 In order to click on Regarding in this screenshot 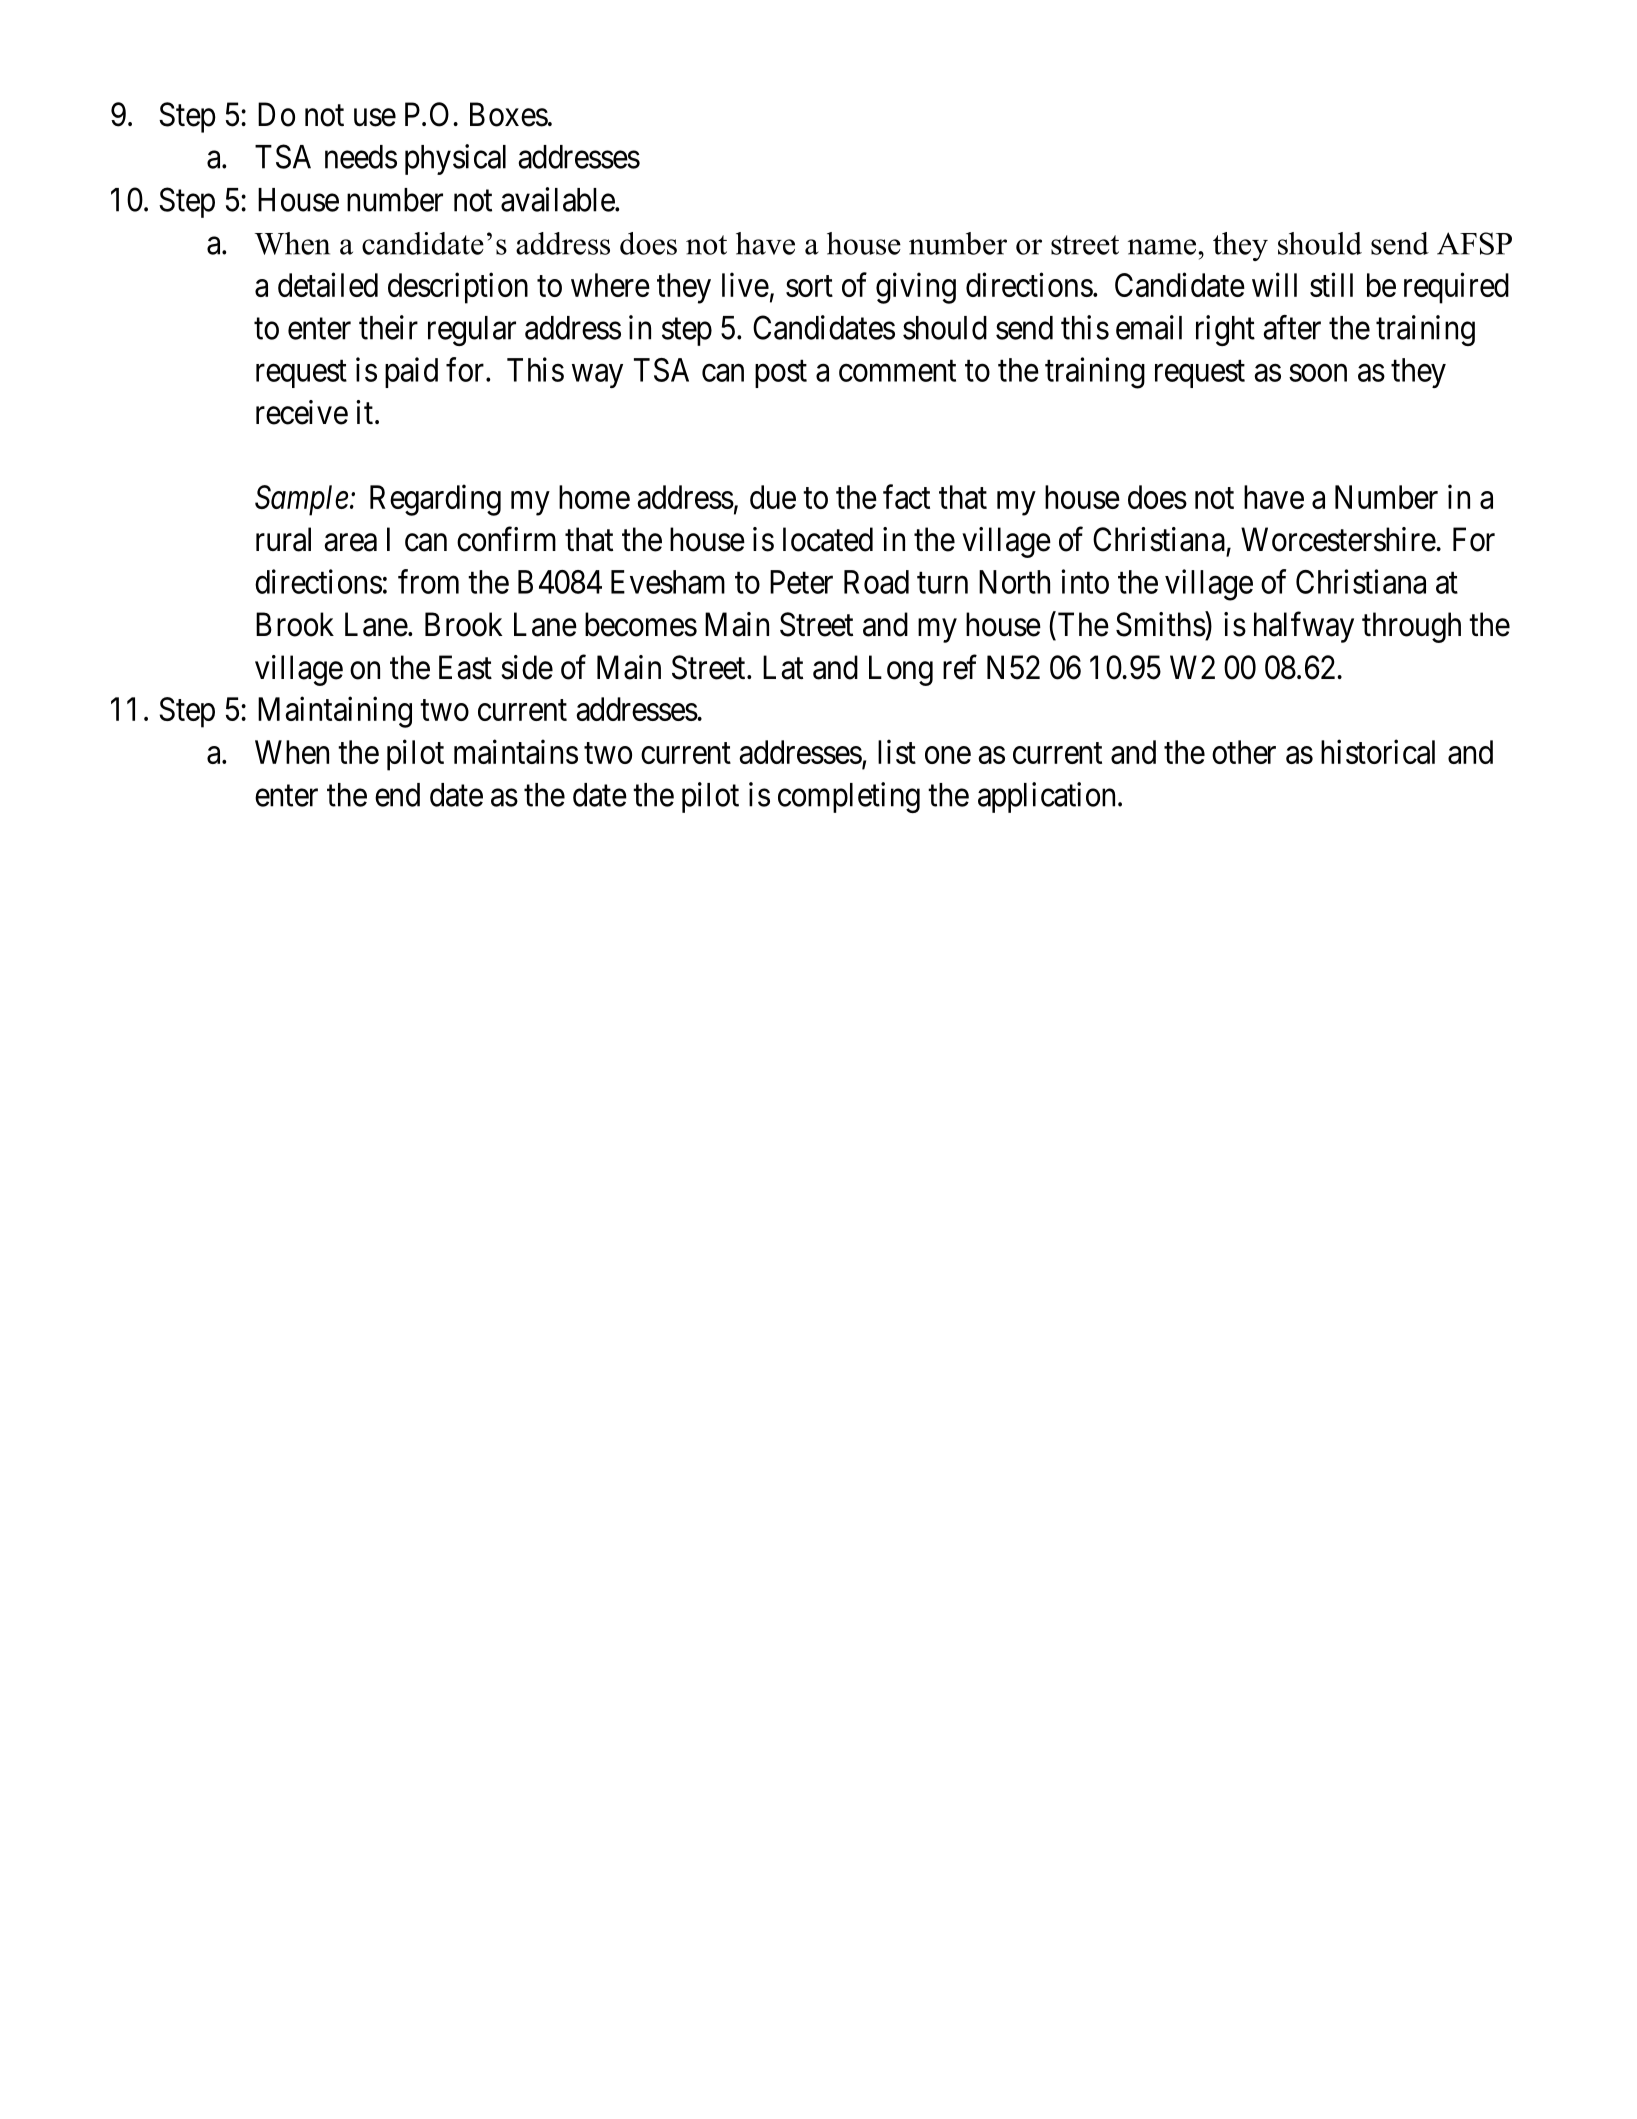, I will do `click(435, 500)`.
